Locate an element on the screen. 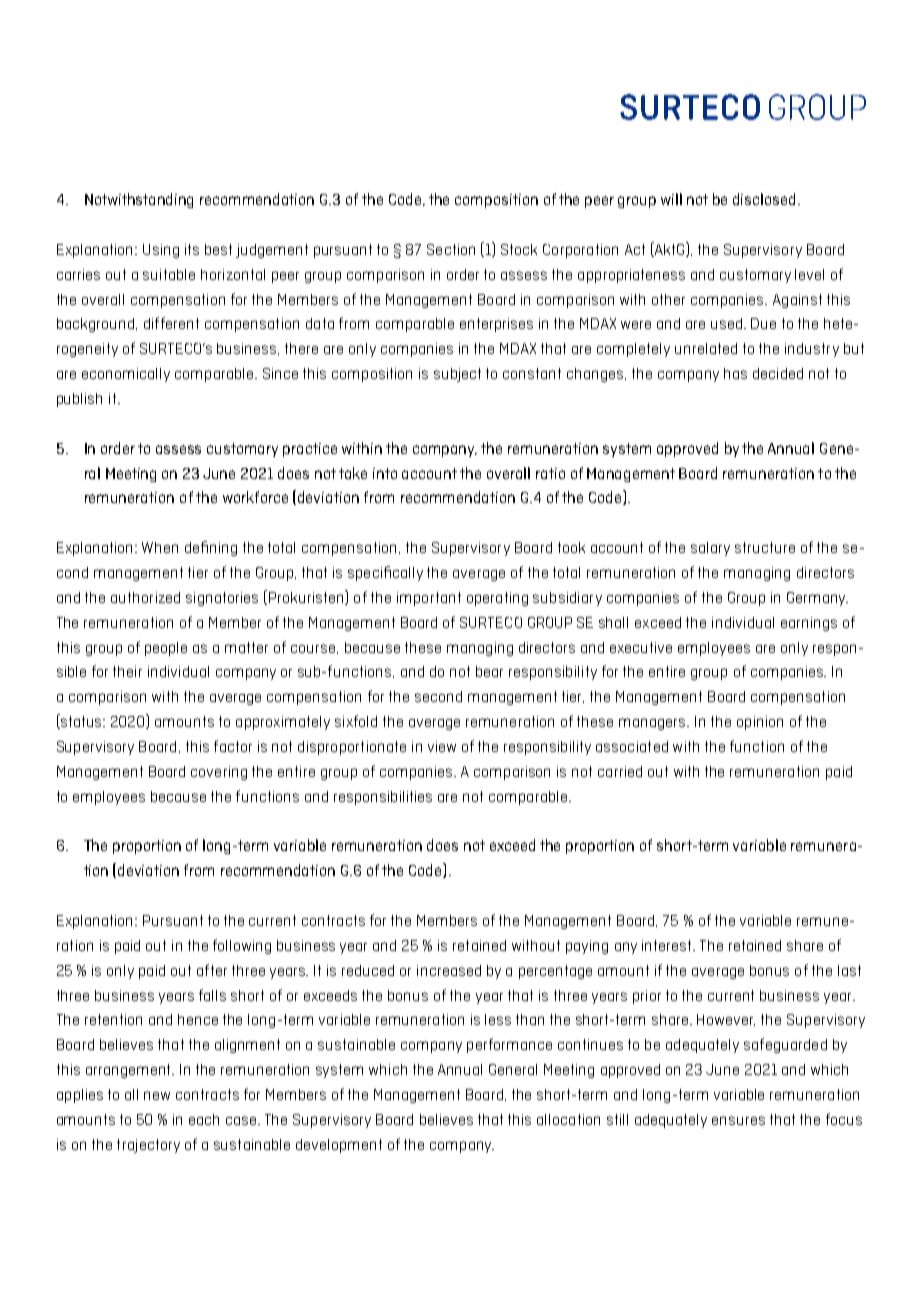 The image size is (924, 1308). each is located at coordinates (204, 1119).
